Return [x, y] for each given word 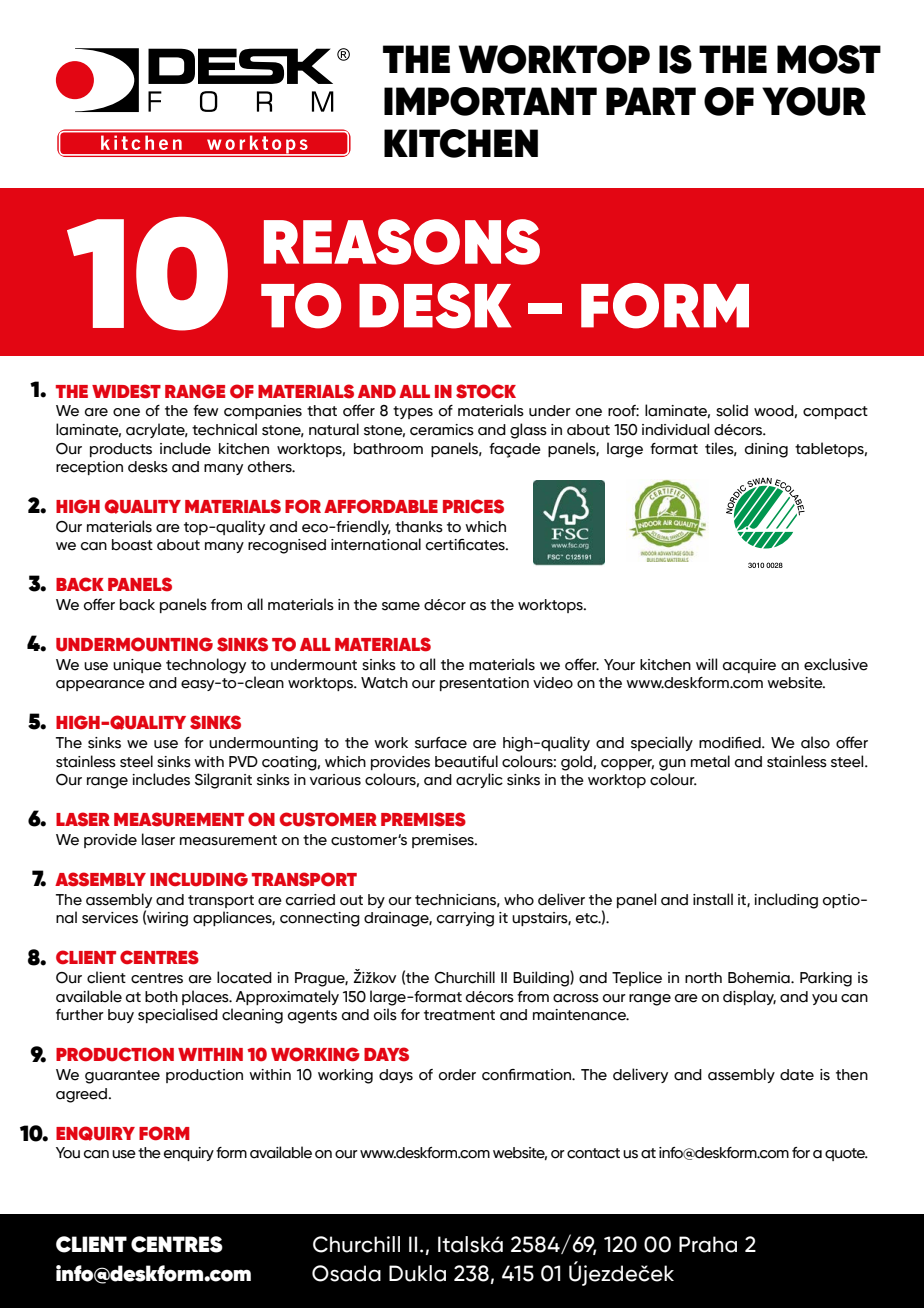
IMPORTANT [490, 101]
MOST [829, 59]
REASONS [402, 242]
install [713, 899]
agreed [83, 1095]
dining [766, 450]
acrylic [479, 780]
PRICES [473, 506]
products [121, 450]
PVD [243, 761]
